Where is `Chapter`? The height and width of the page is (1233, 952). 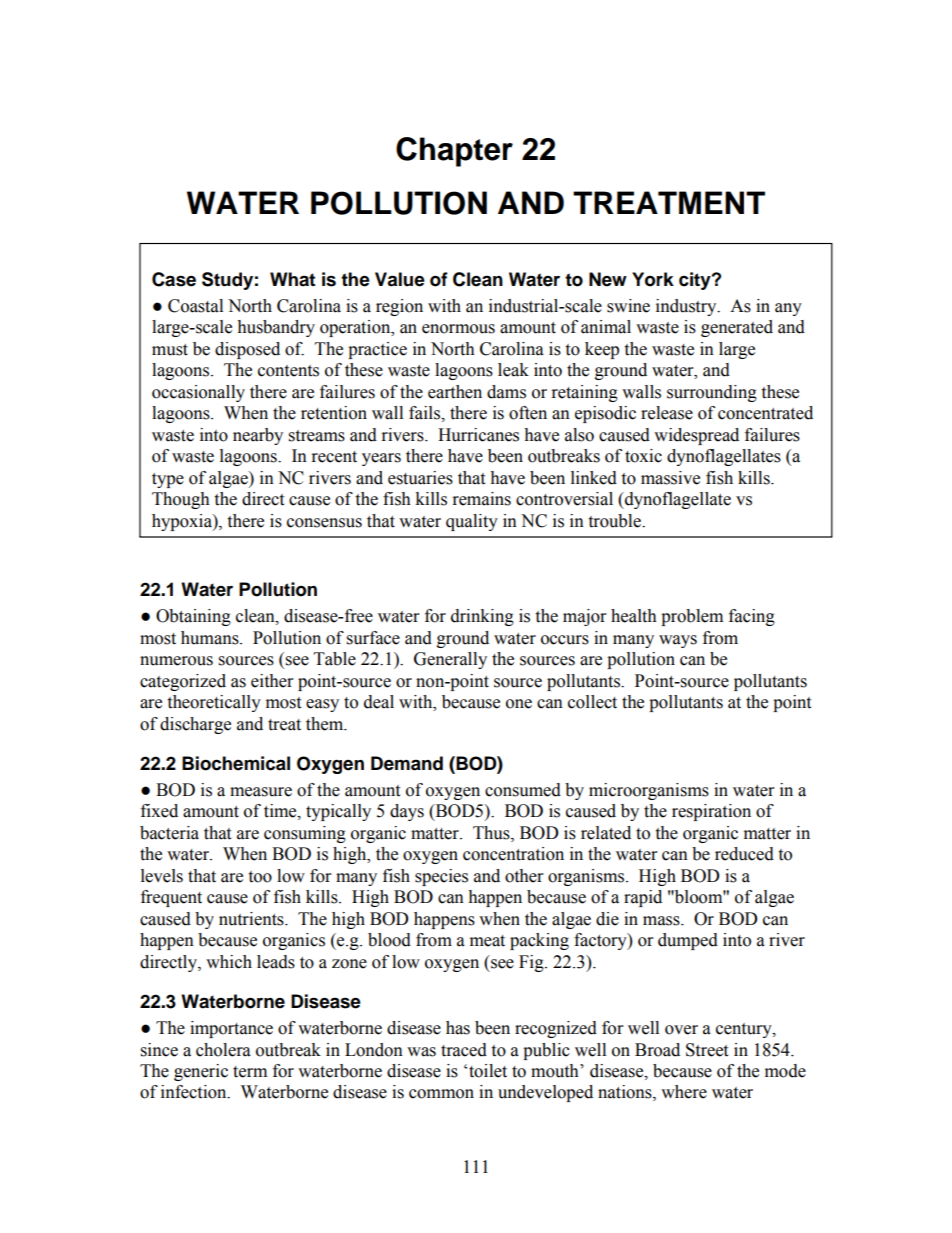 Chapter is located at coordinates (454, 152).
